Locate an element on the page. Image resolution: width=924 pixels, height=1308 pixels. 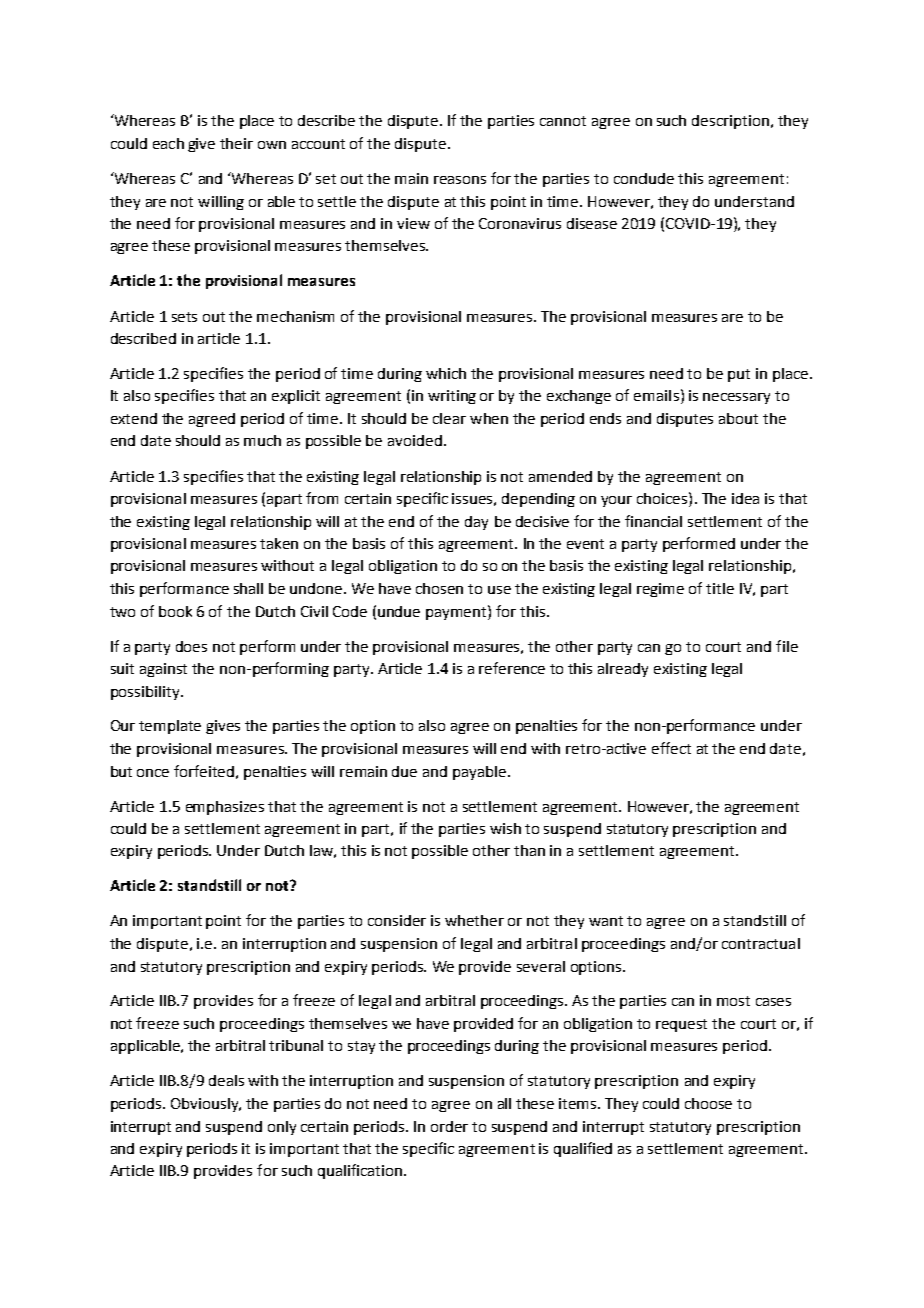
deals is located at coordinates (226, 1080).
